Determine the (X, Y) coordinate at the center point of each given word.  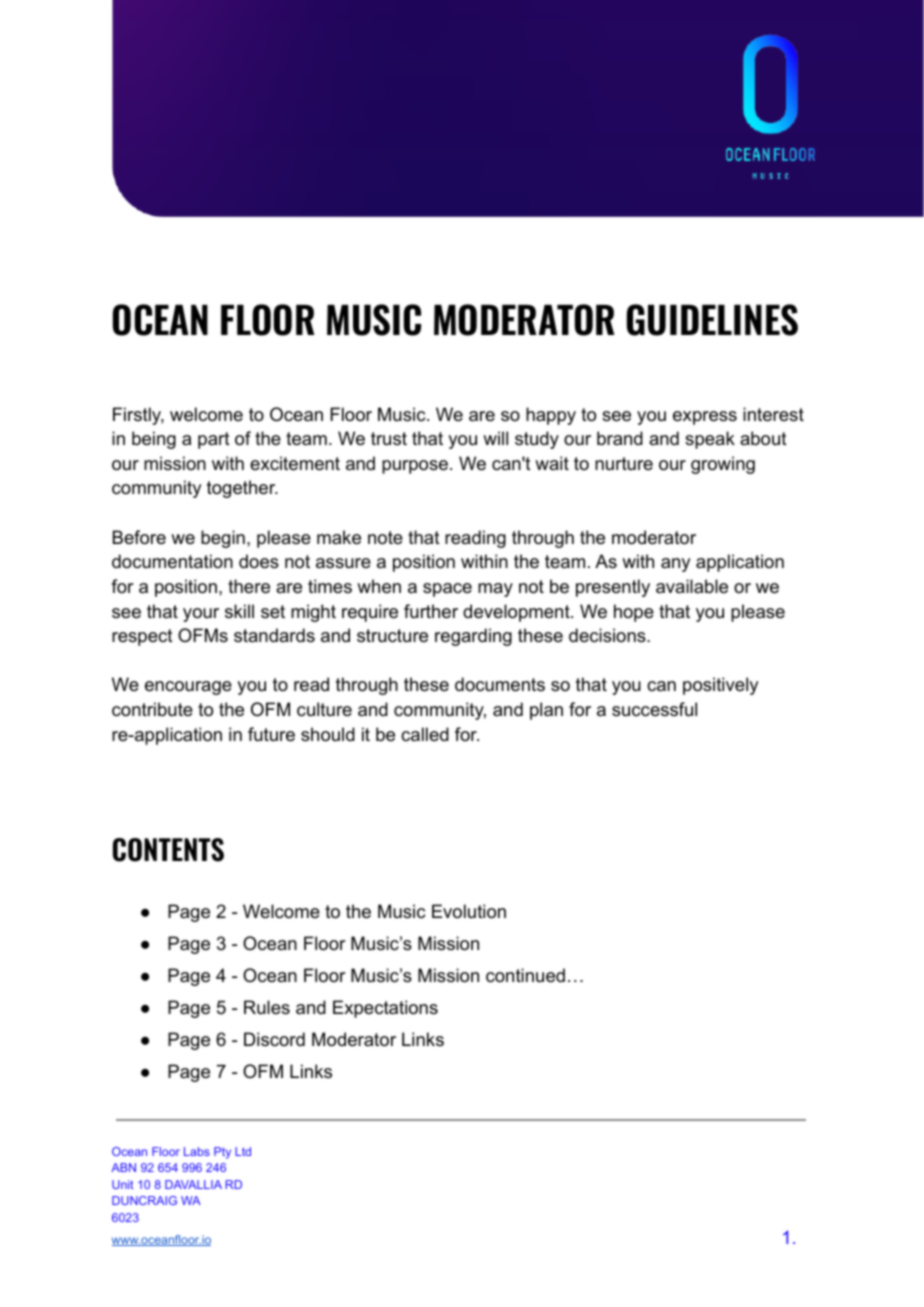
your (201, 615)
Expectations (385, 1009)
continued (525, 975)
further (431, 611)
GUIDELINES (712, 320)
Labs (197, 1151)
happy (551, 416)
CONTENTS (168, 850)
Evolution (469, 911)
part (214, 440)
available (692, 586)
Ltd (243, 1151)
